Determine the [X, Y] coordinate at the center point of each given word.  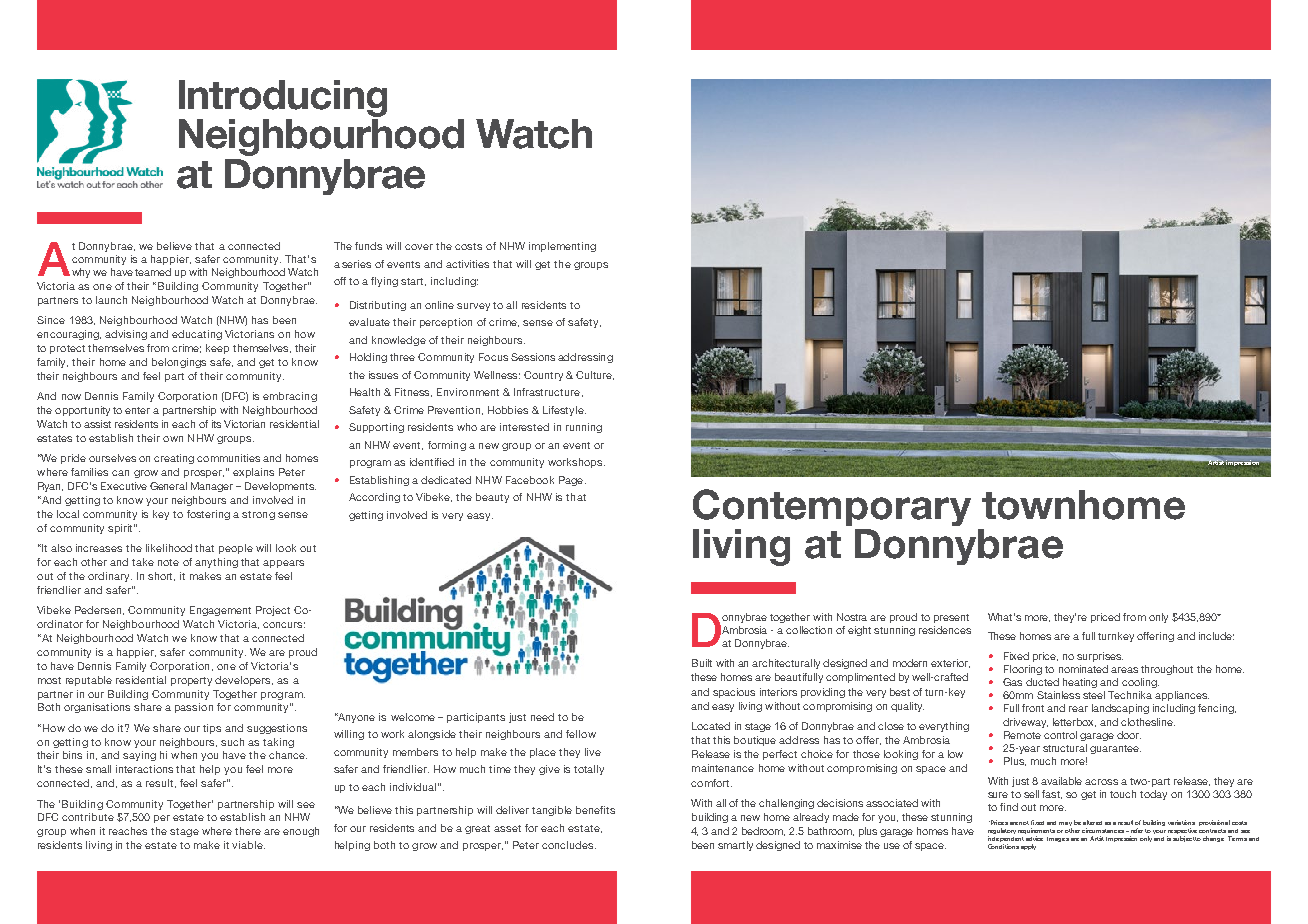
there [248, 831]
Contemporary [832, 507]
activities [467, 264]
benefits [595, 810]
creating [174, 459]
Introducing [283, 98]
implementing [562, 247]
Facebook [530, 480]
